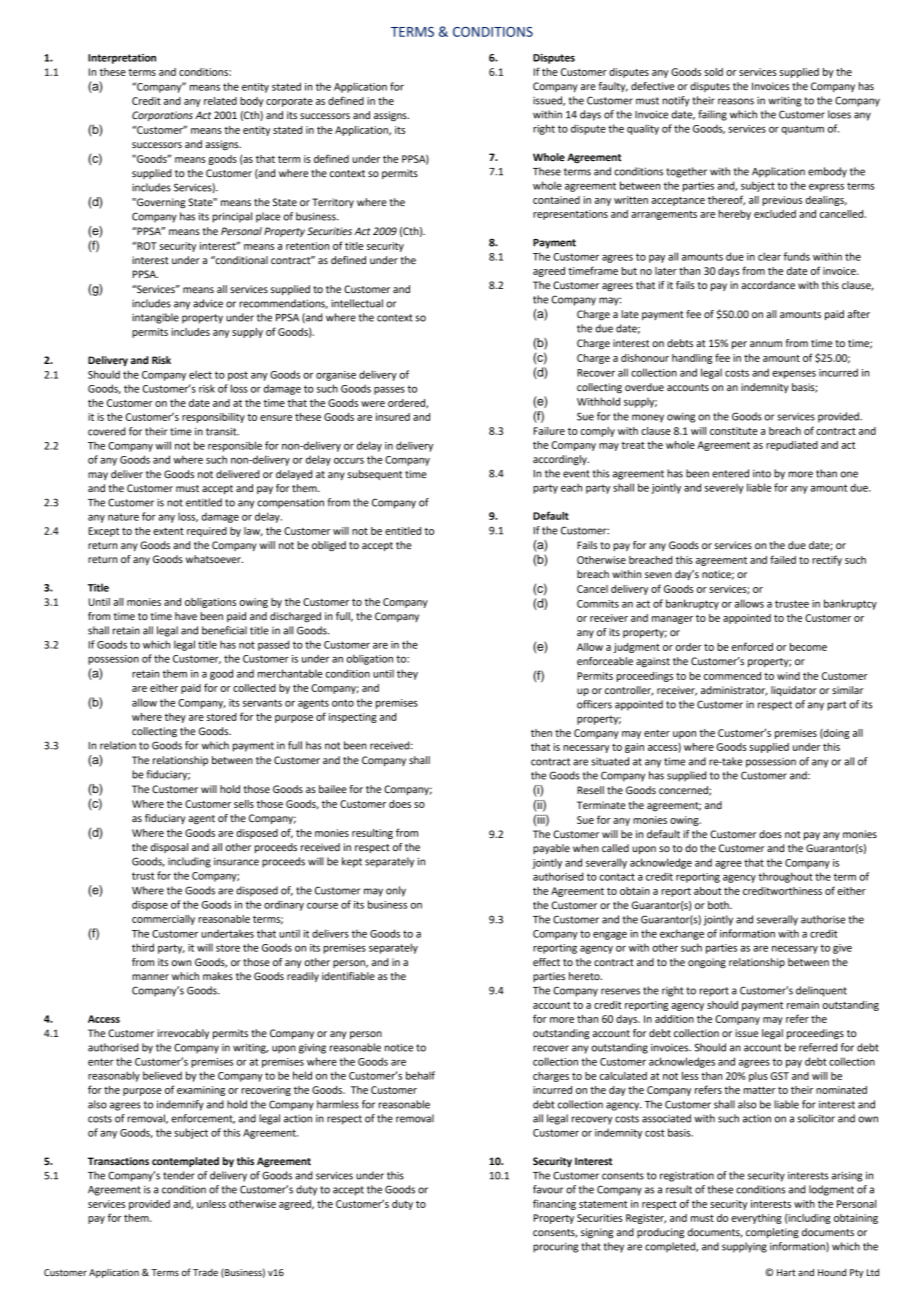 The height and width of the image is (1308, 924). What do you see at coordinates (736, 101) in the image?
I see `reasons` at bounding box center [736, 101].
